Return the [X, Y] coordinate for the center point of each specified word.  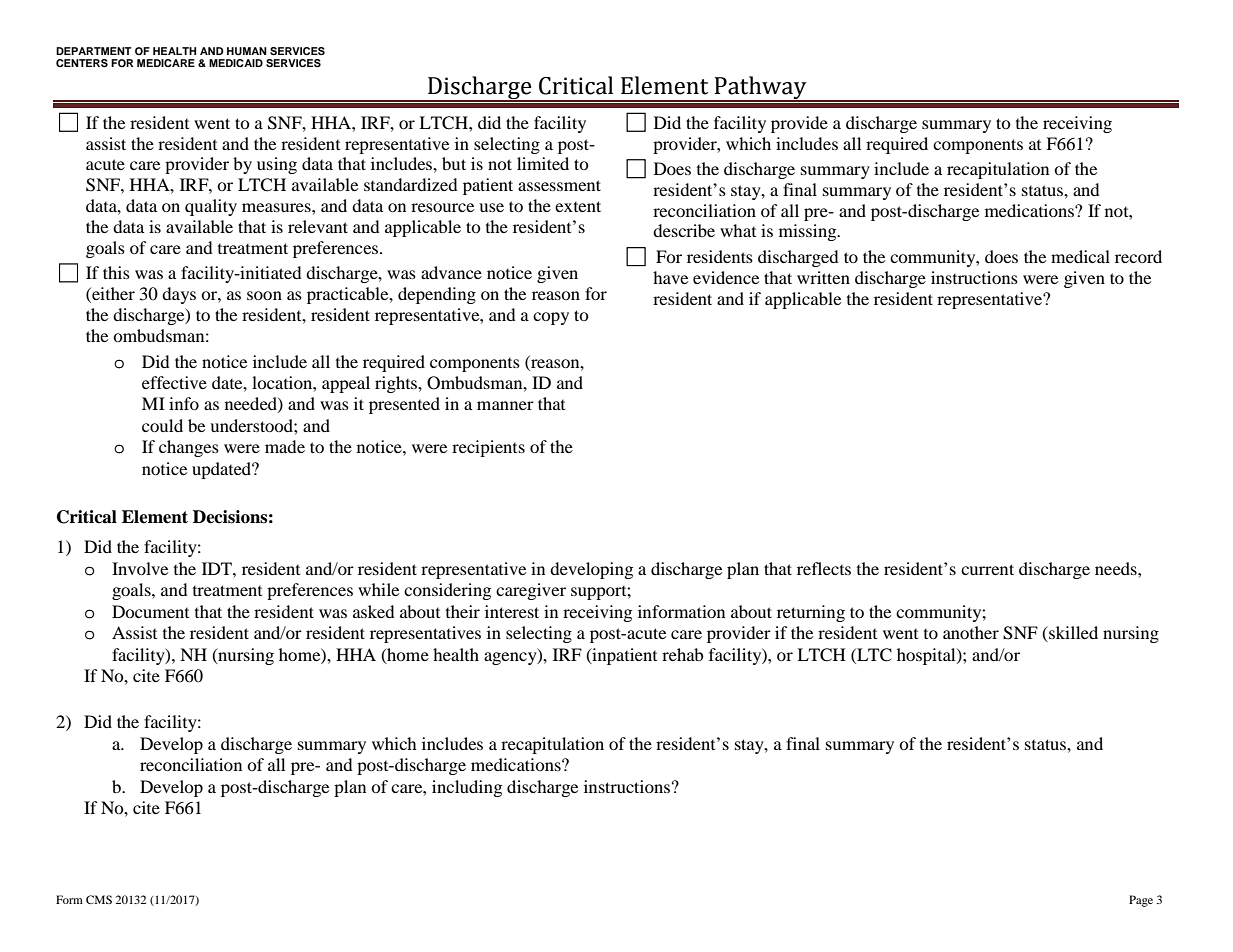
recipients [488, 448]
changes [189, 448]
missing [809, 232]
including [467, 788]
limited [543, 163]
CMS [99, 899]
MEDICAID [236, 63]
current [987, 569]
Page [1141, 901]
